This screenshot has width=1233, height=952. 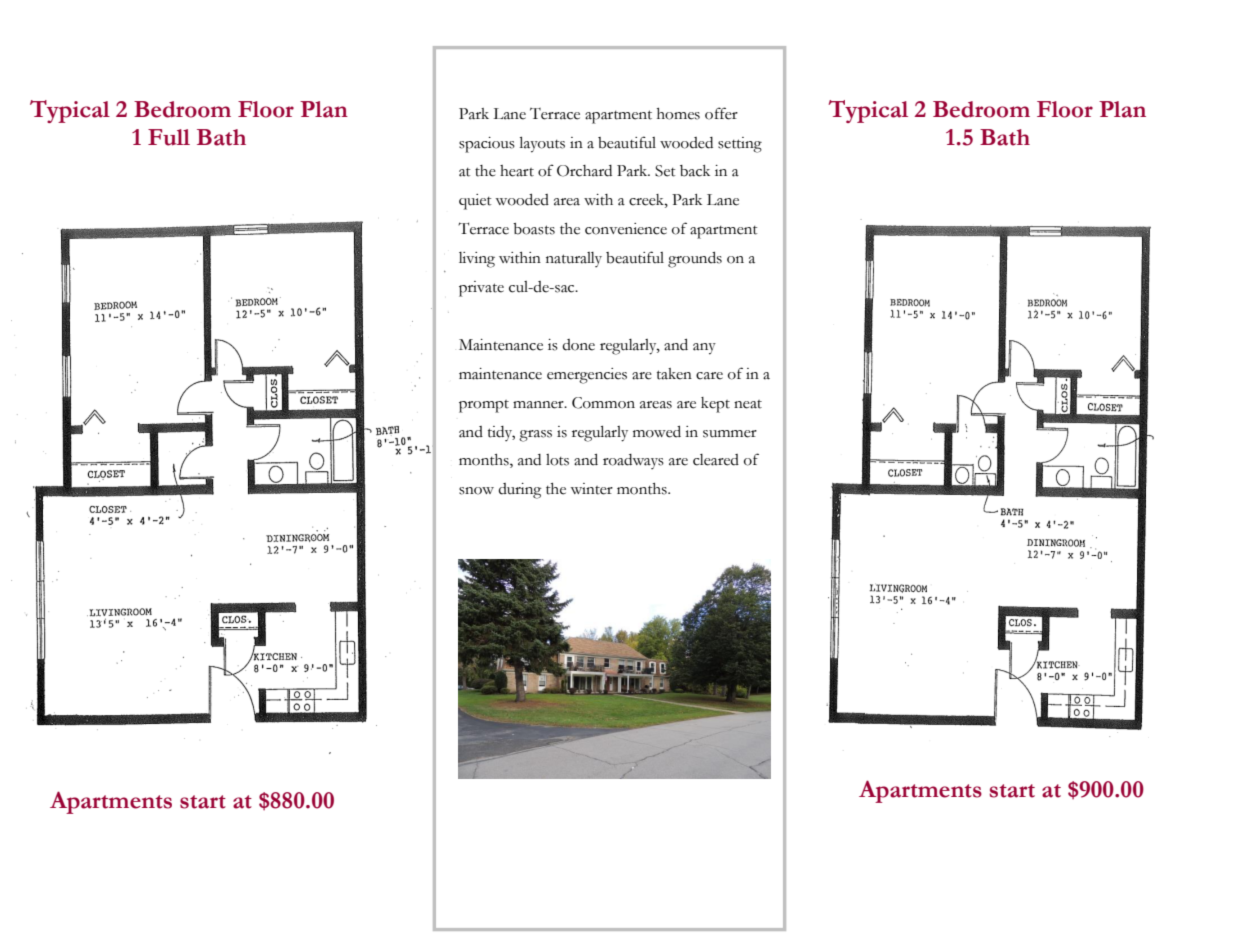 I want to click on Full, so click(x=169, y=137).
